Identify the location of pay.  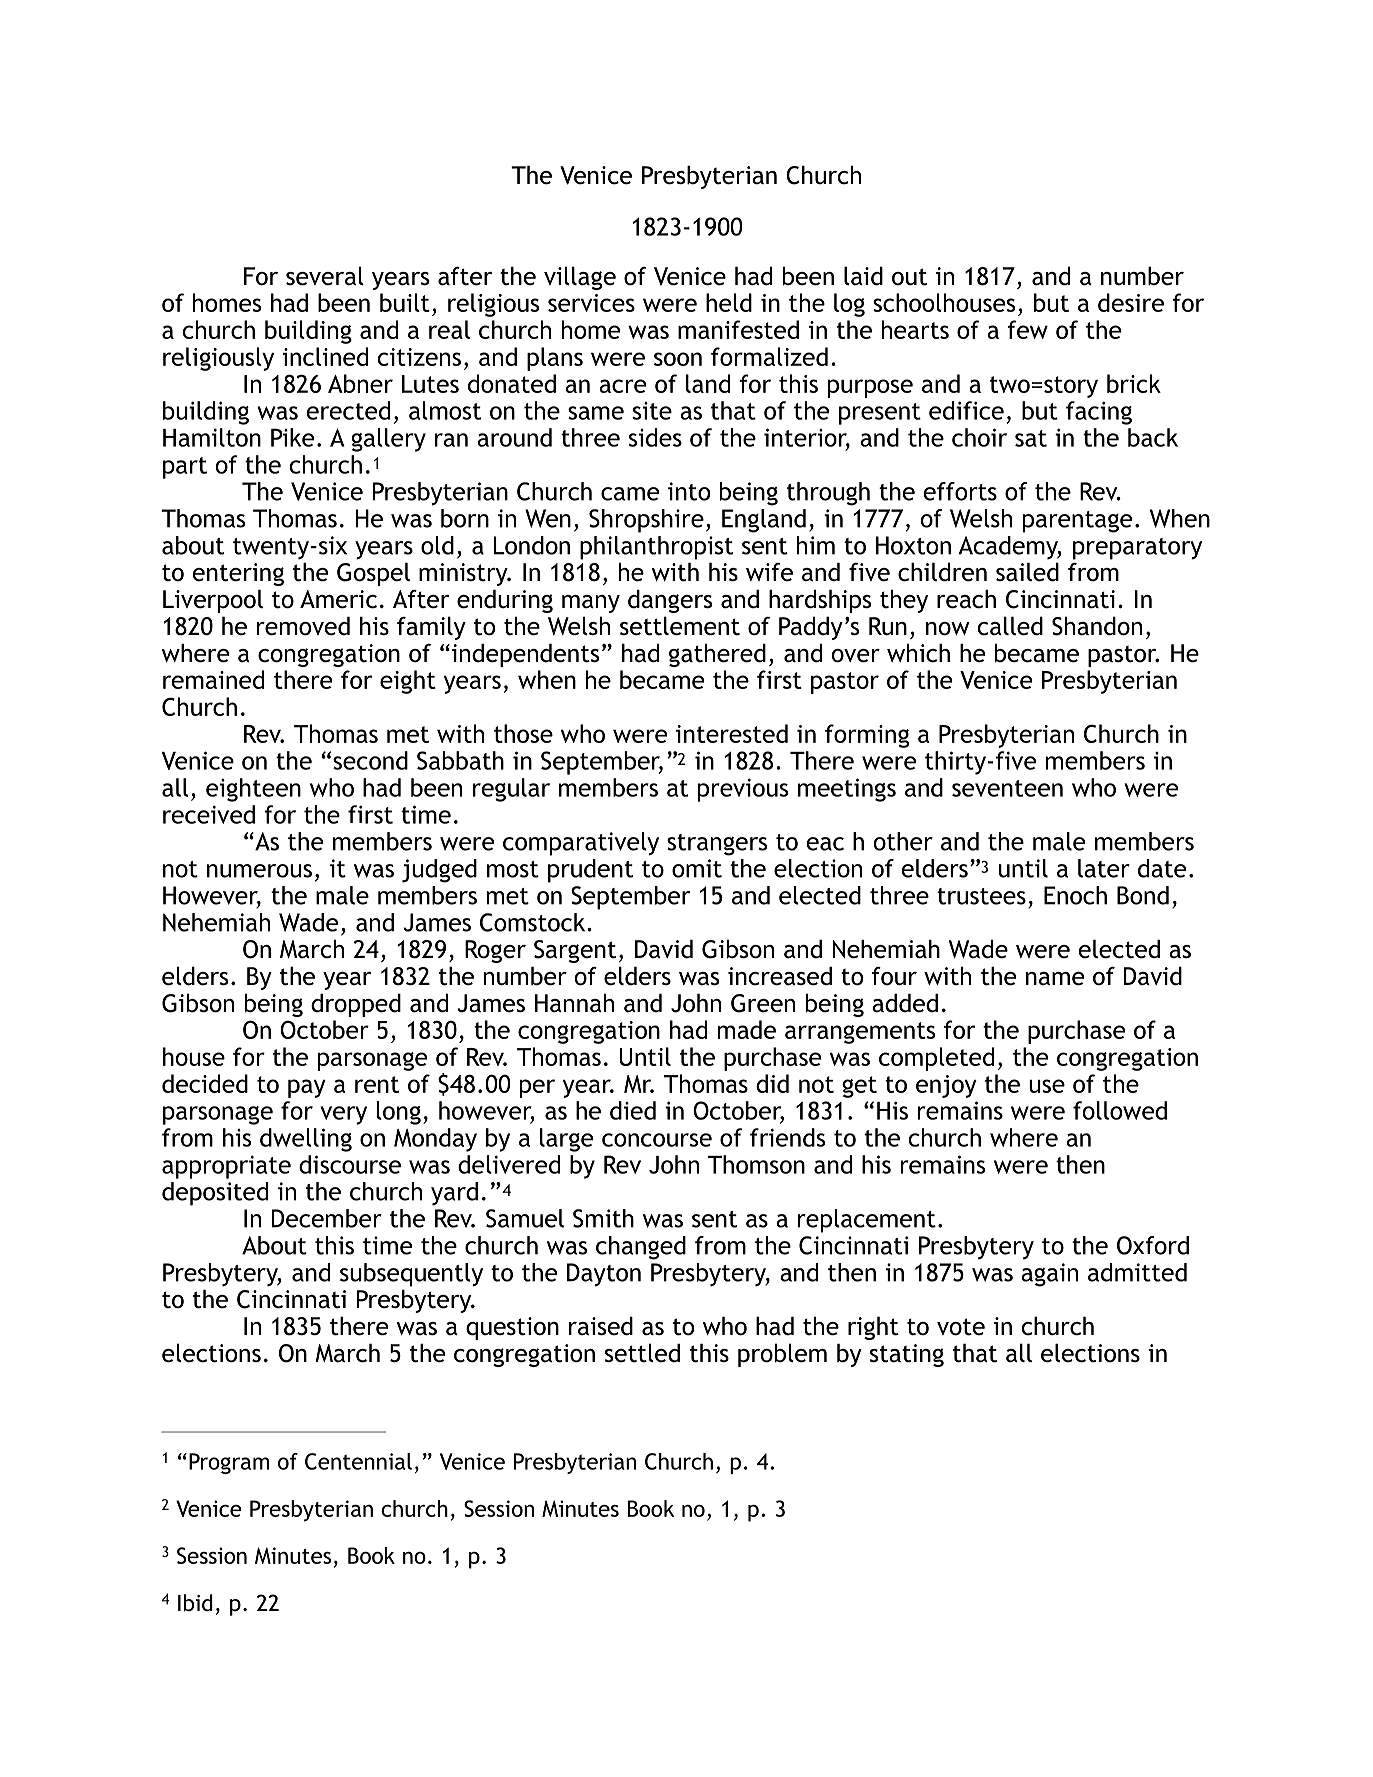
(307, 1088).
